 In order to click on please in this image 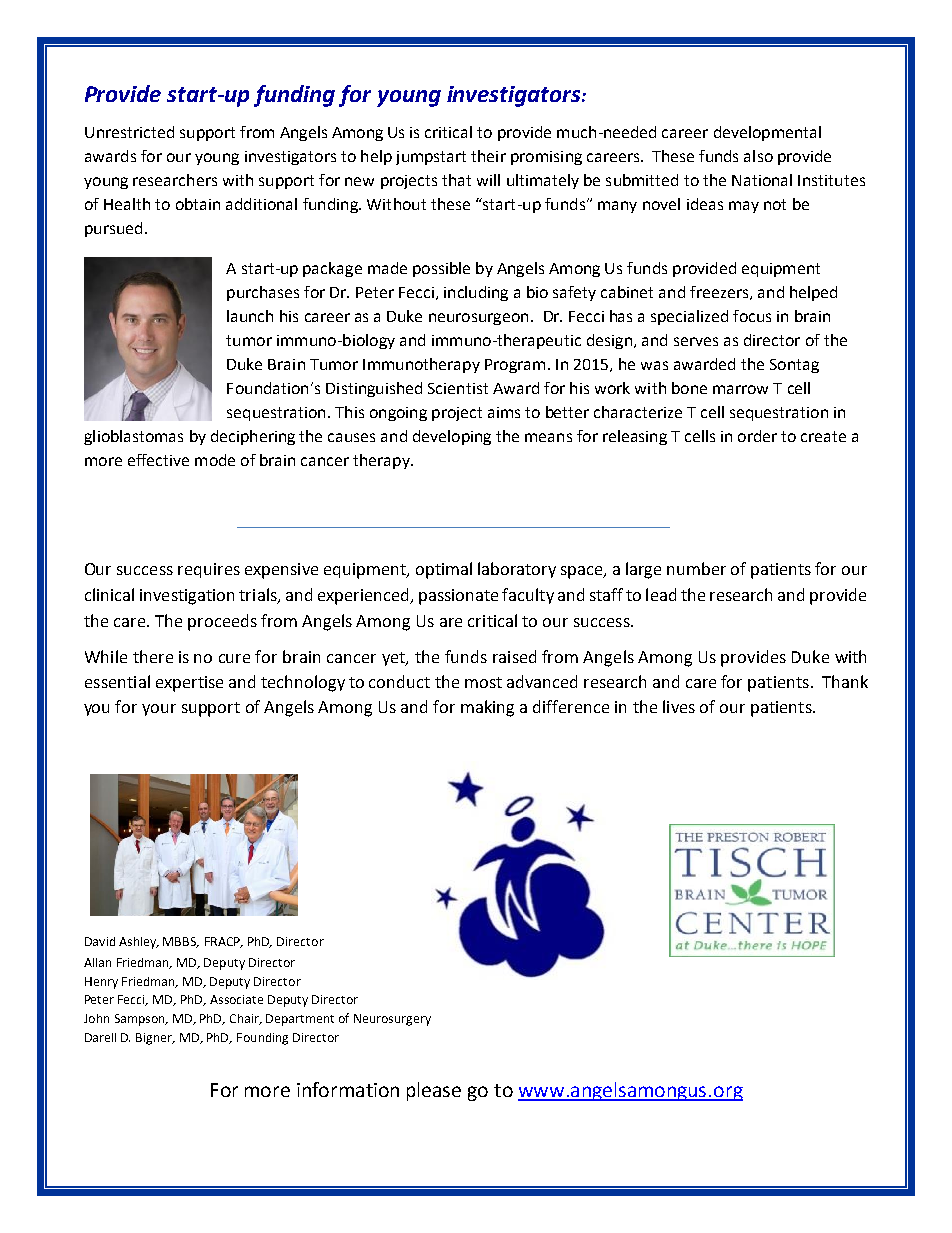, I will do `click(434, 1091)`.
